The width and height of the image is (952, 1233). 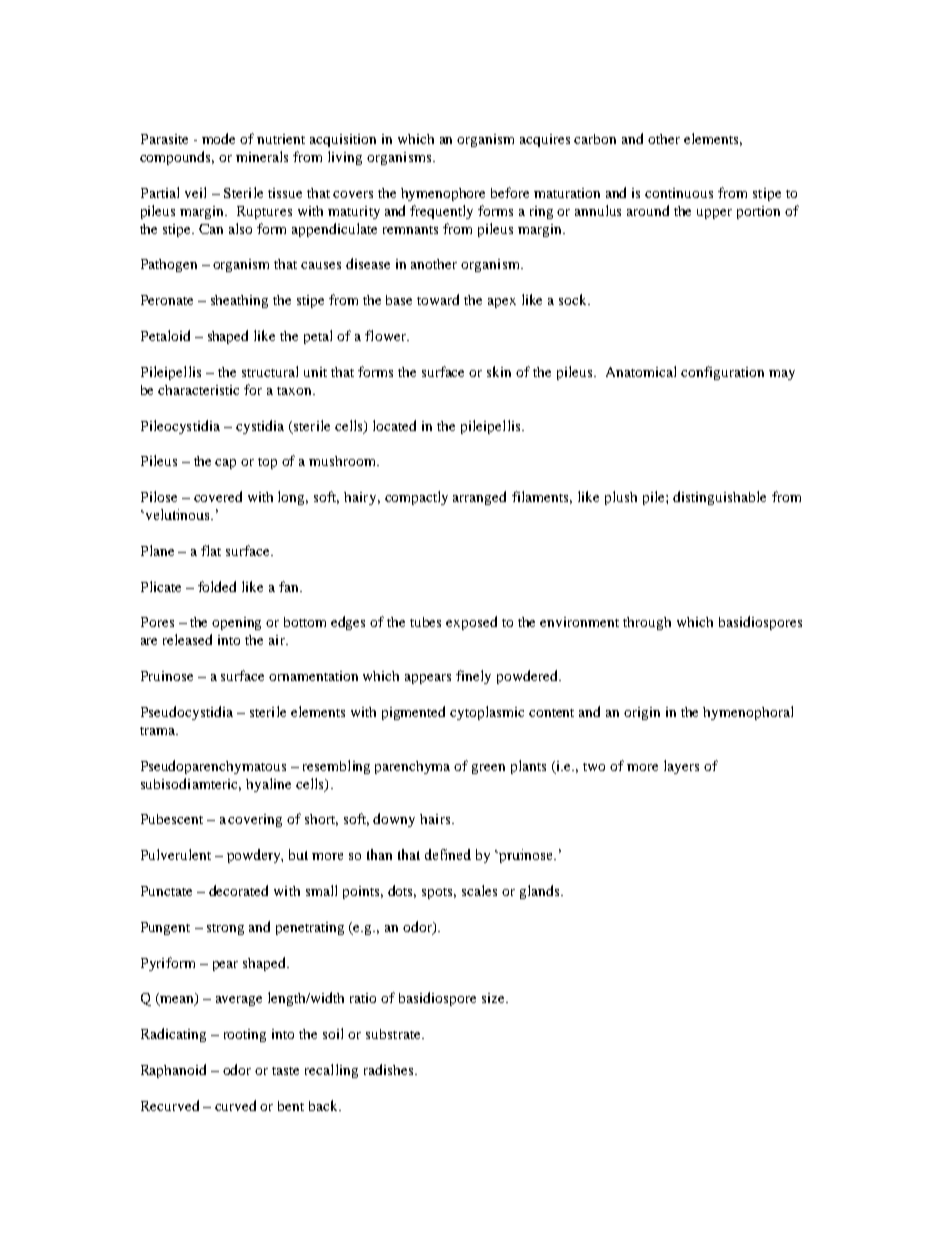 What do you see at coordinates (471, 623) in the image?
I see `exposed` at bounding box center [471, 623].
